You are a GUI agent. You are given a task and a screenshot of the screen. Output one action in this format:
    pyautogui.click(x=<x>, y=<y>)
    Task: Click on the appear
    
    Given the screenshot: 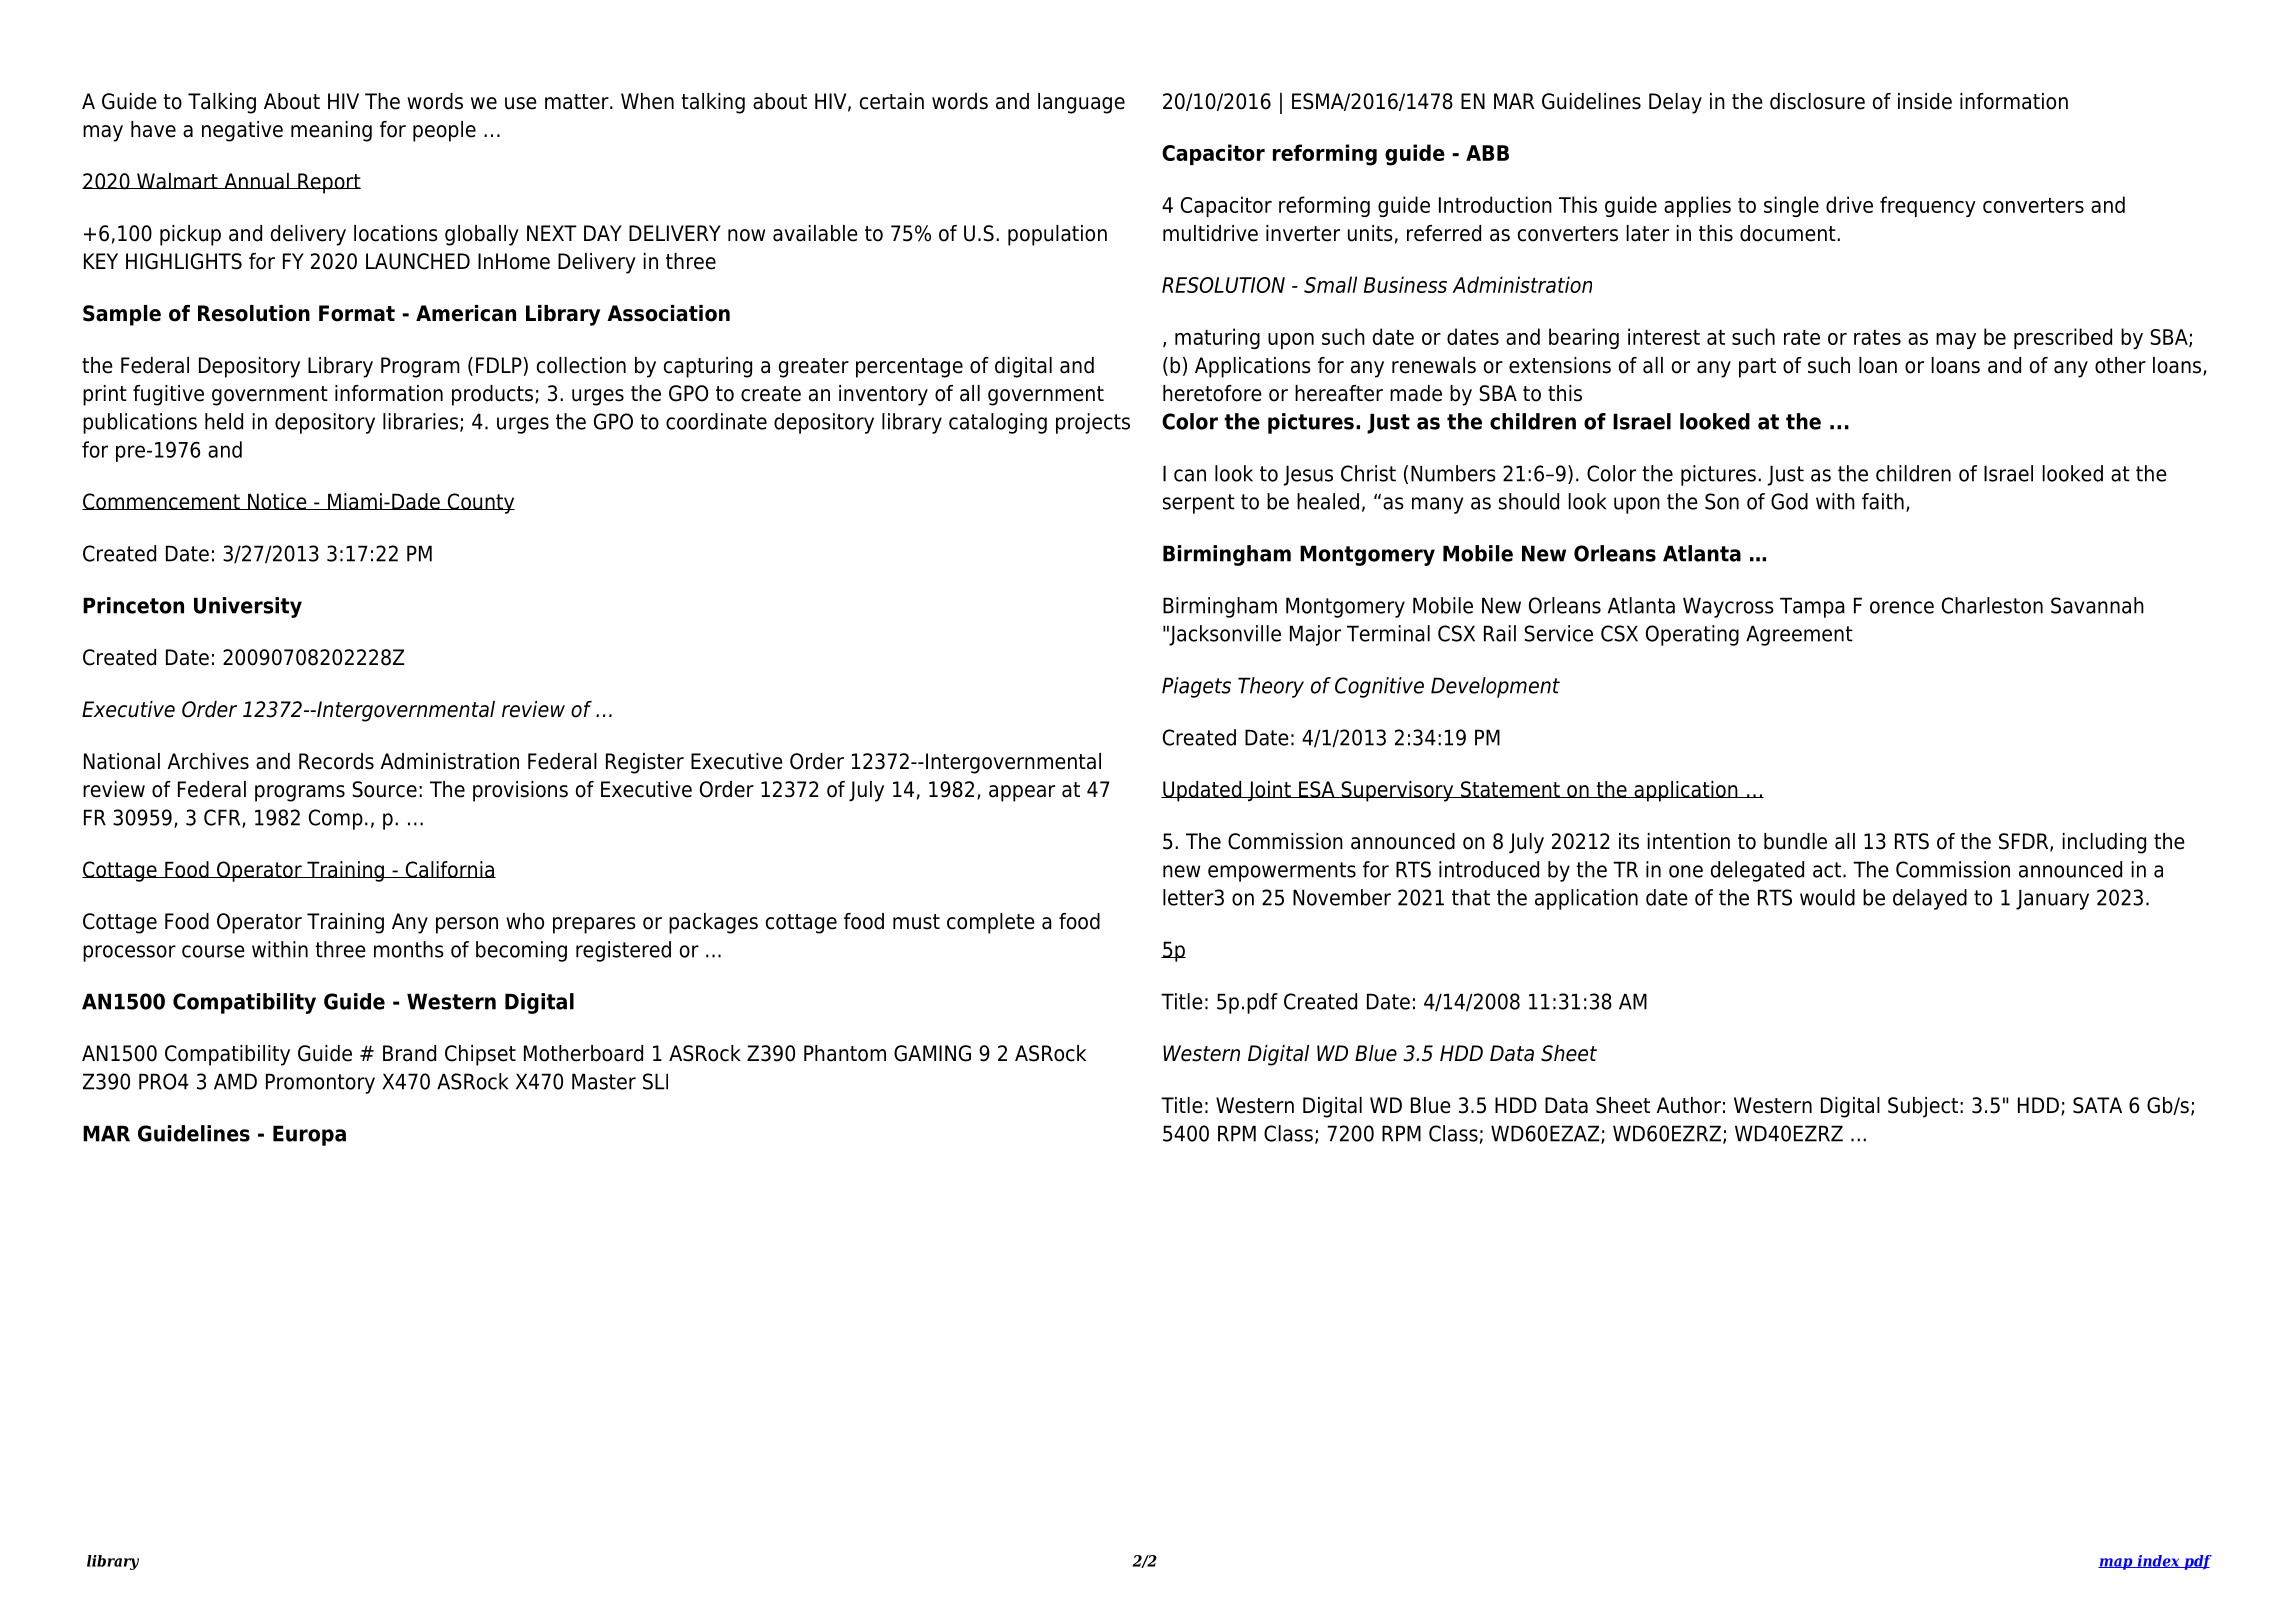 What is the action you would take?
    pyautogui.click(x=1022, y=793)
